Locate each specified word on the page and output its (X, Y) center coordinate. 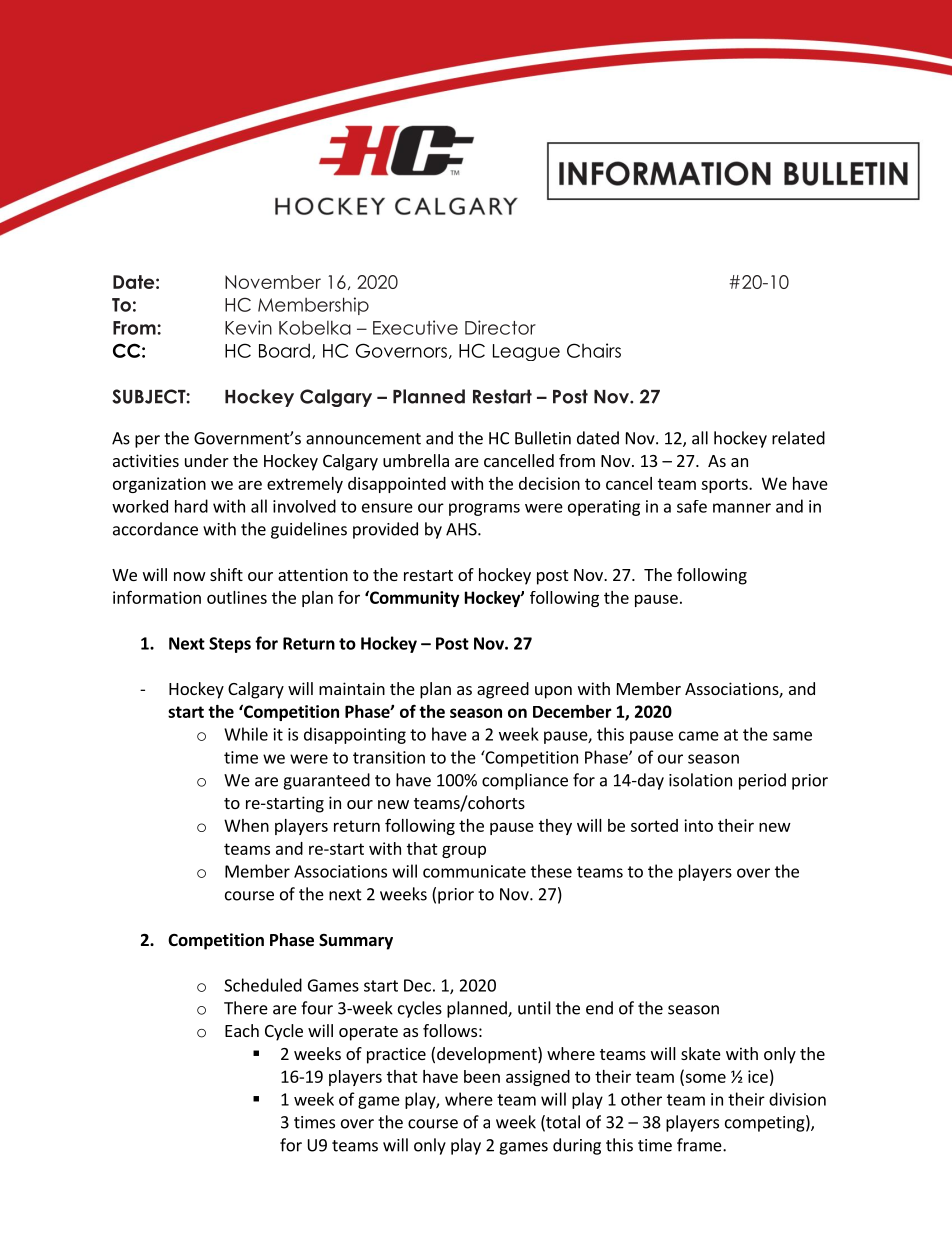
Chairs (594, 350)
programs (484, 509)
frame (700, 1145)
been (482, 1076)
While (246, 734)
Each (242, 1030)
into (698, 825)
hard (191, 506)
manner (742, 508)
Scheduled (263, 985)
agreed (503, 690)
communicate (474, 871)
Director (500, 327)
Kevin (248, 327)
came (699, 736)
